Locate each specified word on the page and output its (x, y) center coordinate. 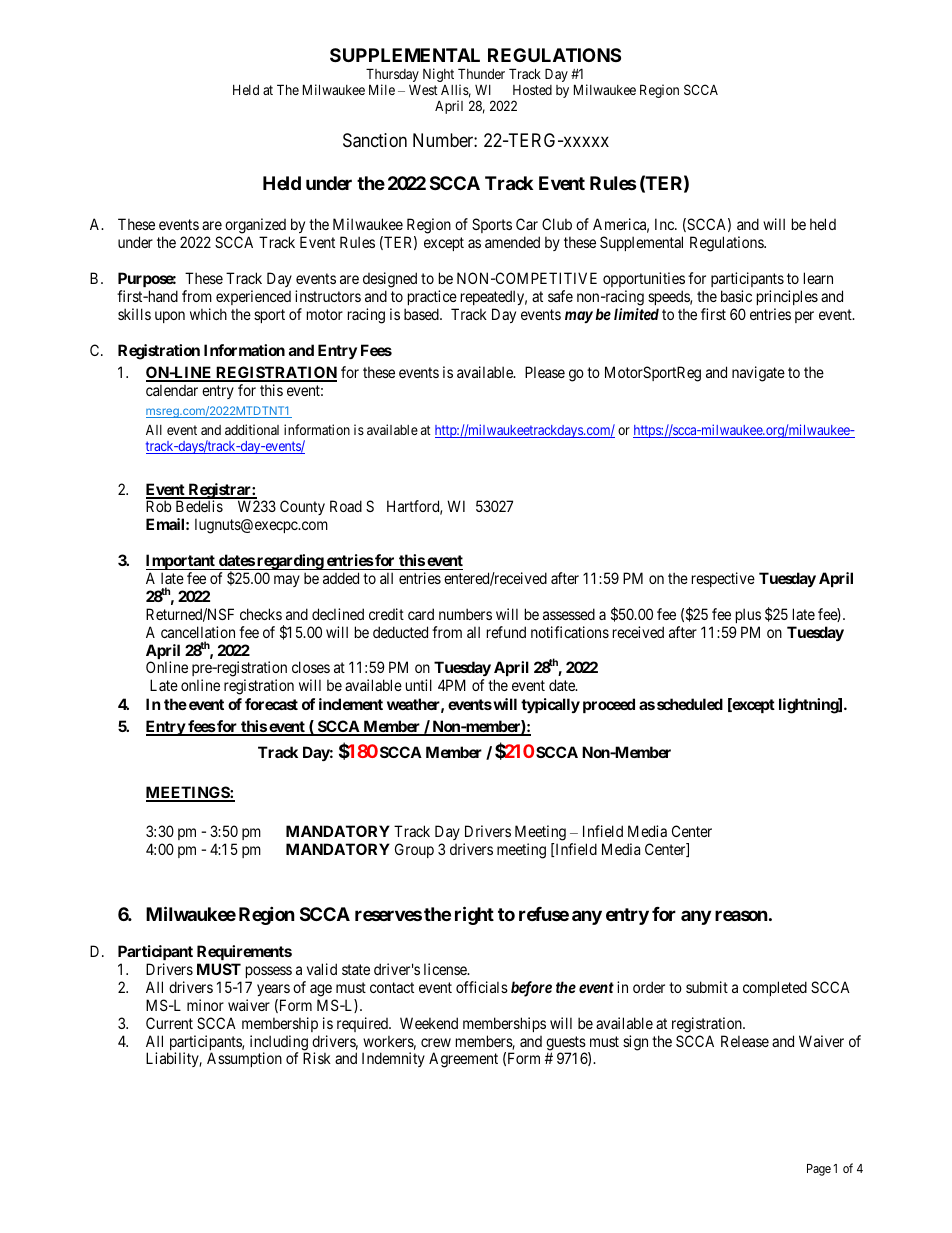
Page (819, 1170)
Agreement (463, 1060)
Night (438, 75)
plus (748, 615)
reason (741, 915)
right (474, 915)
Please (545, 372)
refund (506, 632)
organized (255, 227)
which (208, 314)
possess (269, 972)
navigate (758, 374)
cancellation (198, 632)
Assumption (244, 1059)
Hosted (532, 90)
